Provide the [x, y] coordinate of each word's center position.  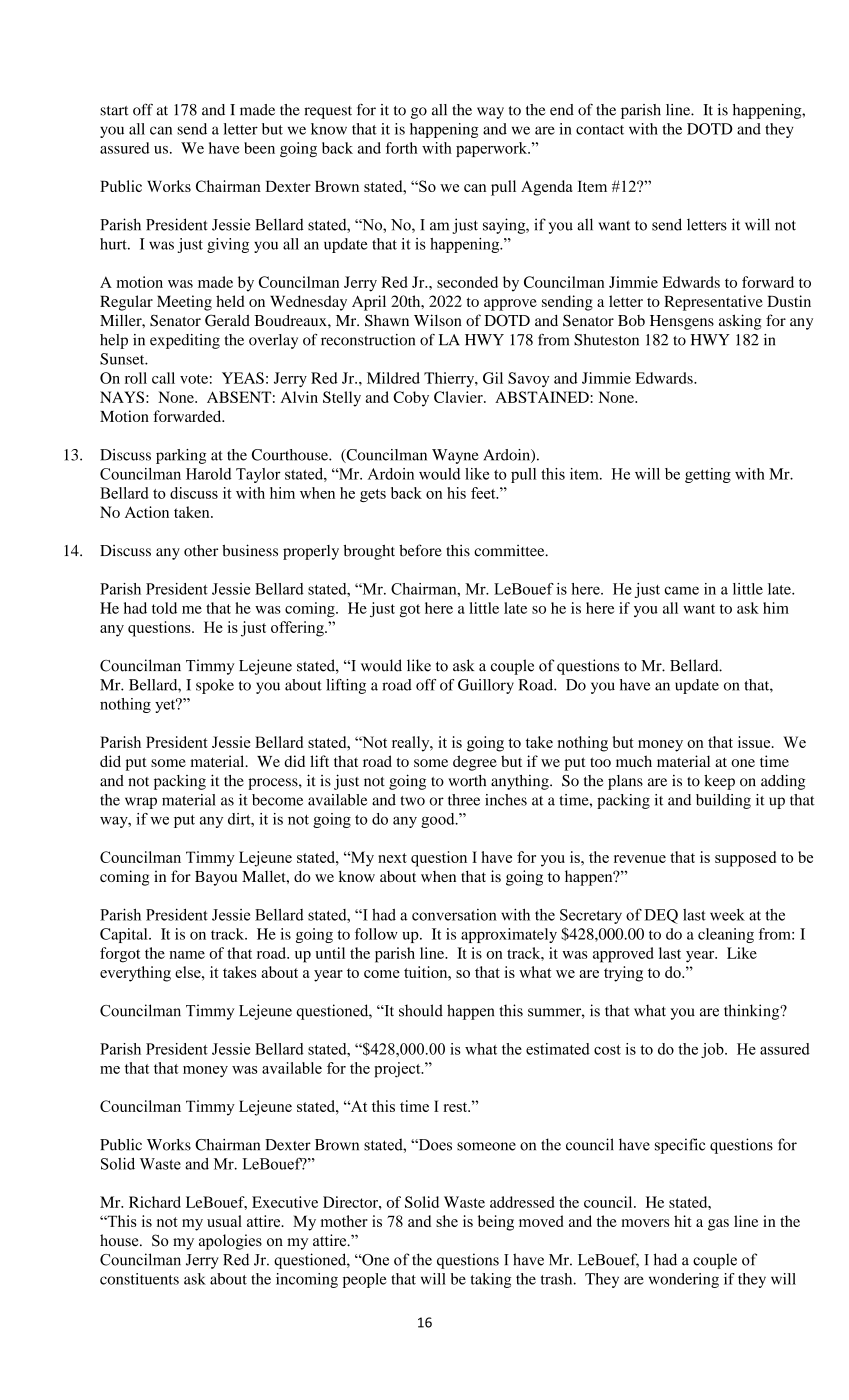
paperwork [493, 149]
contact [600, 130]
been [259, 148]
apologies [230, 1242]
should [421, 1010]
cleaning [726, 935]
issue [755, 742]
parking [181, 456]
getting [708, 475]
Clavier [459, 397]
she [447, 1221]
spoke [215, 686]
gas [718, 1225]
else [189, 972]
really [412, 744]
